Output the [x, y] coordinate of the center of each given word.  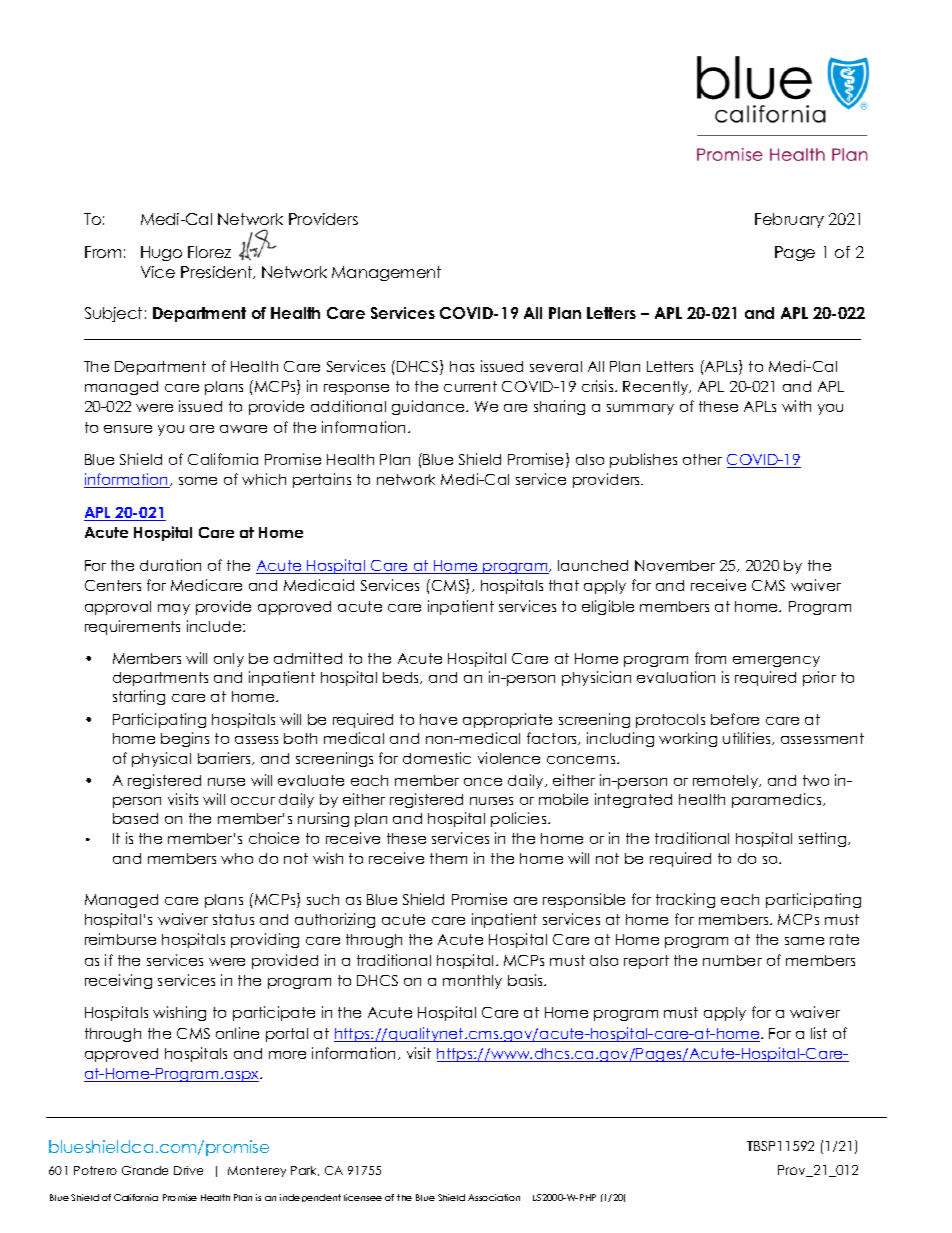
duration [170, 565]
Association [494, 1197]
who [237, 858]
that [564, 585]
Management [386, 273]
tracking [685, 900]
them [448, 858]
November [675, 565]
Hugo [161, 253]
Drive [188, 1170]
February [789, 220]
